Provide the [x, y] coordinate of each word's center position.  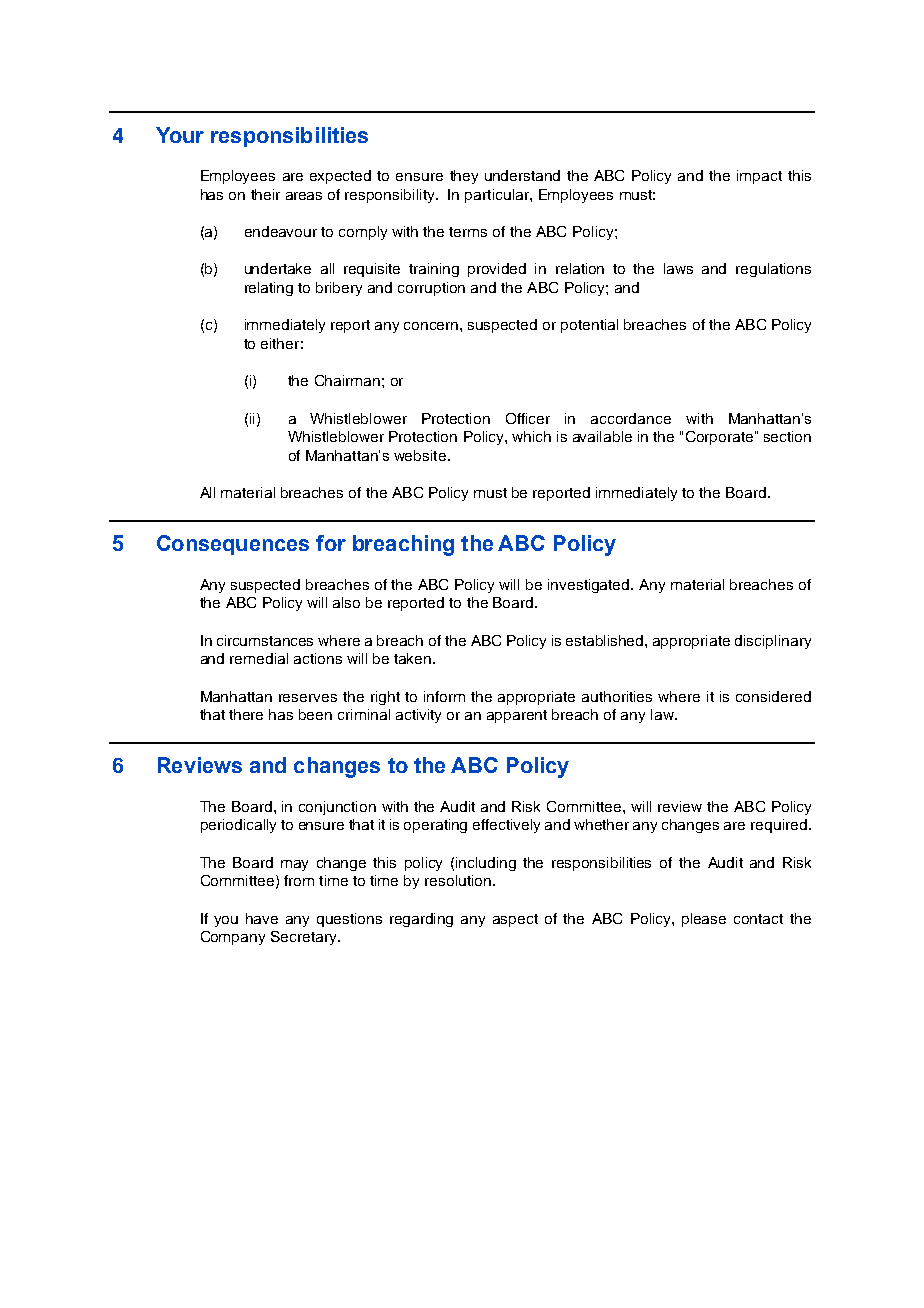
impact [759, 177]
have [262, 918]
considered [773, 696]
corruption [431, 289]
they [464, 177]
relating [269, 289]
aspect [515, 920]
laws [678, 268]
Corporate [721, 438]
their [265, 194]
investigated [590, 586]
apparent [517, 716]
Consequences [233, 545]
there [246, 714]
